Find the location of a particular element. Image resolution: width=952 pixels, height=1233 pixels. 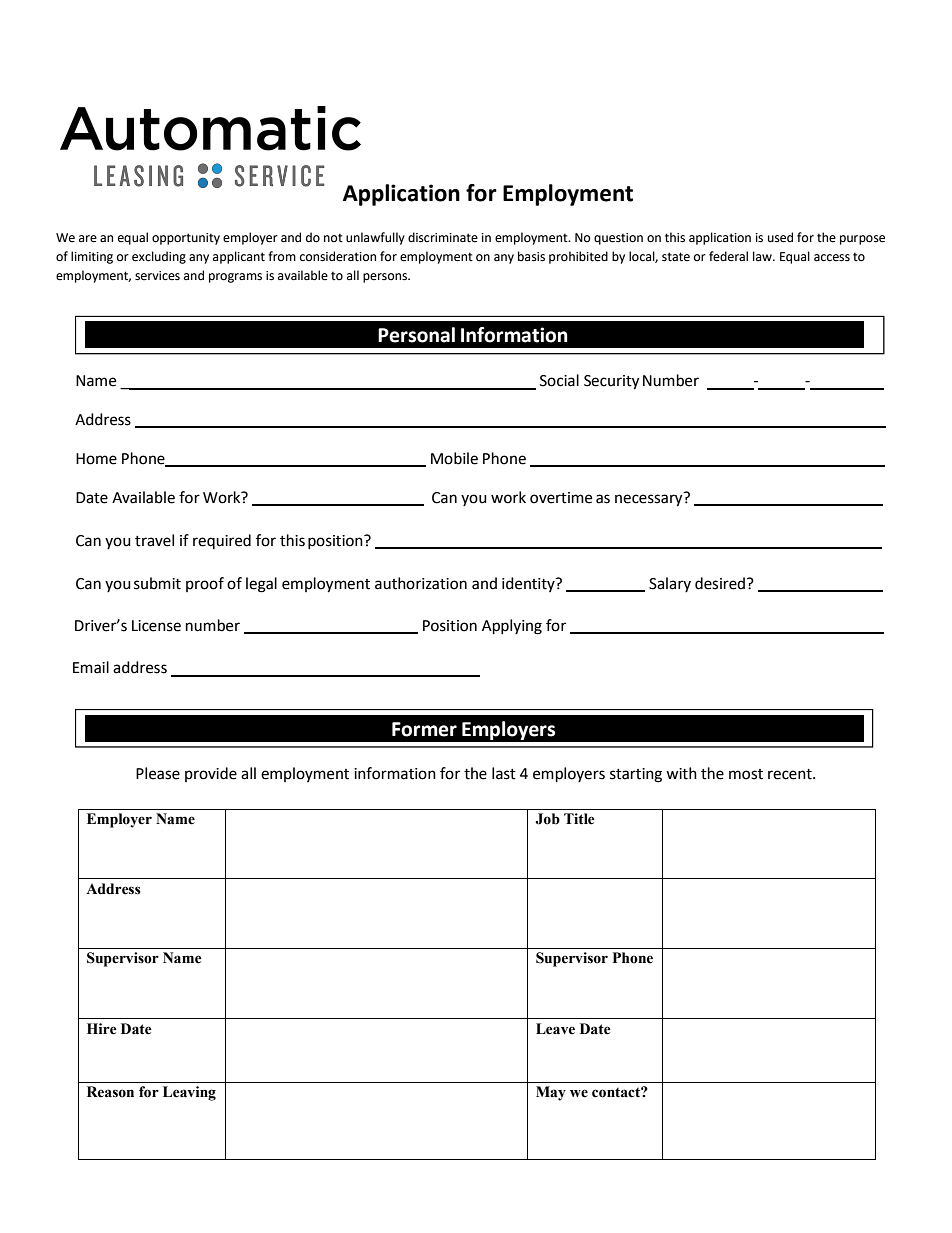

federal is located at coordinates (728, 256).
